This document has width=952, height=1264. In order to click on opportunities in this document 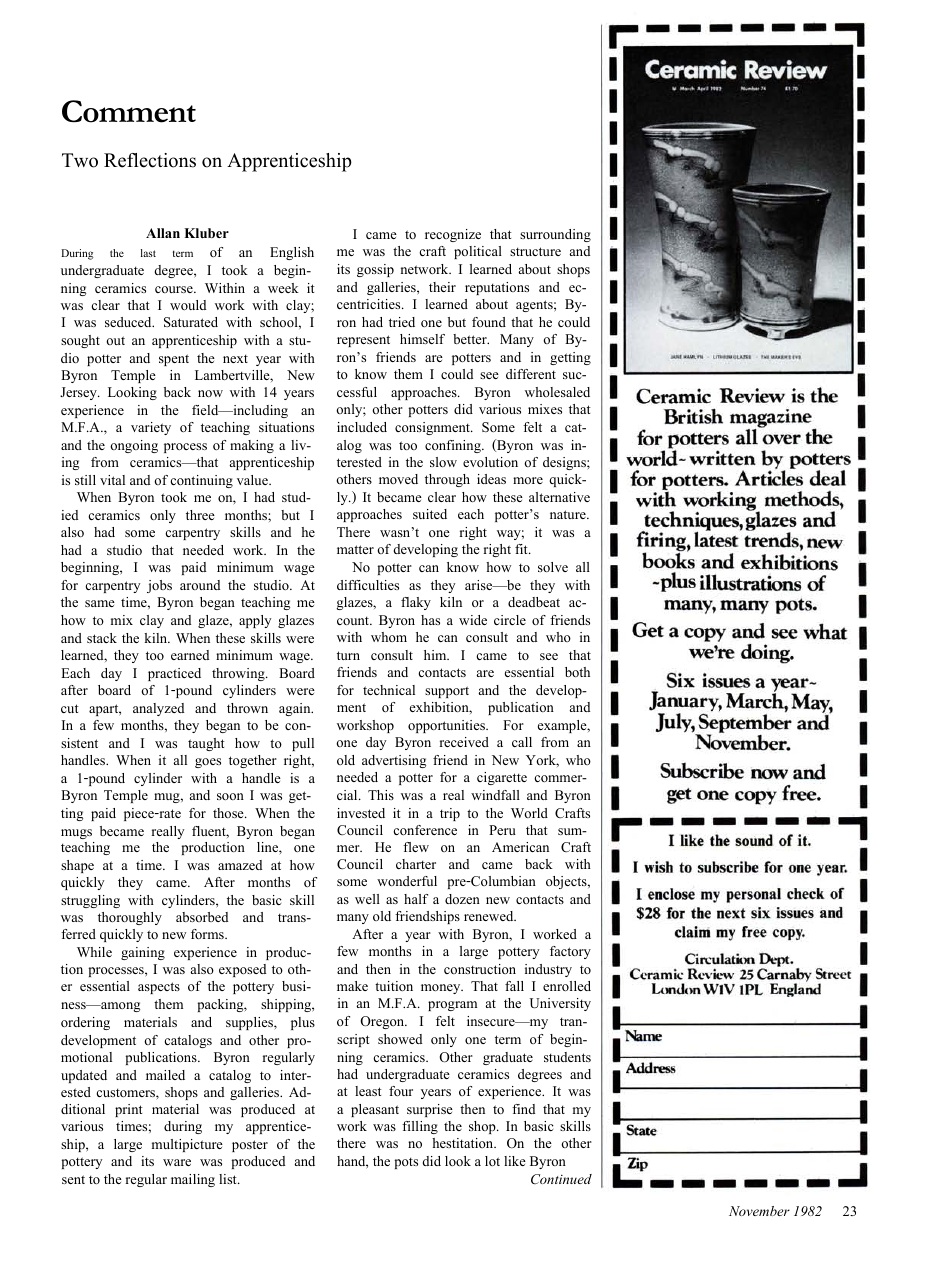, I will do `click(447, 726)`.
